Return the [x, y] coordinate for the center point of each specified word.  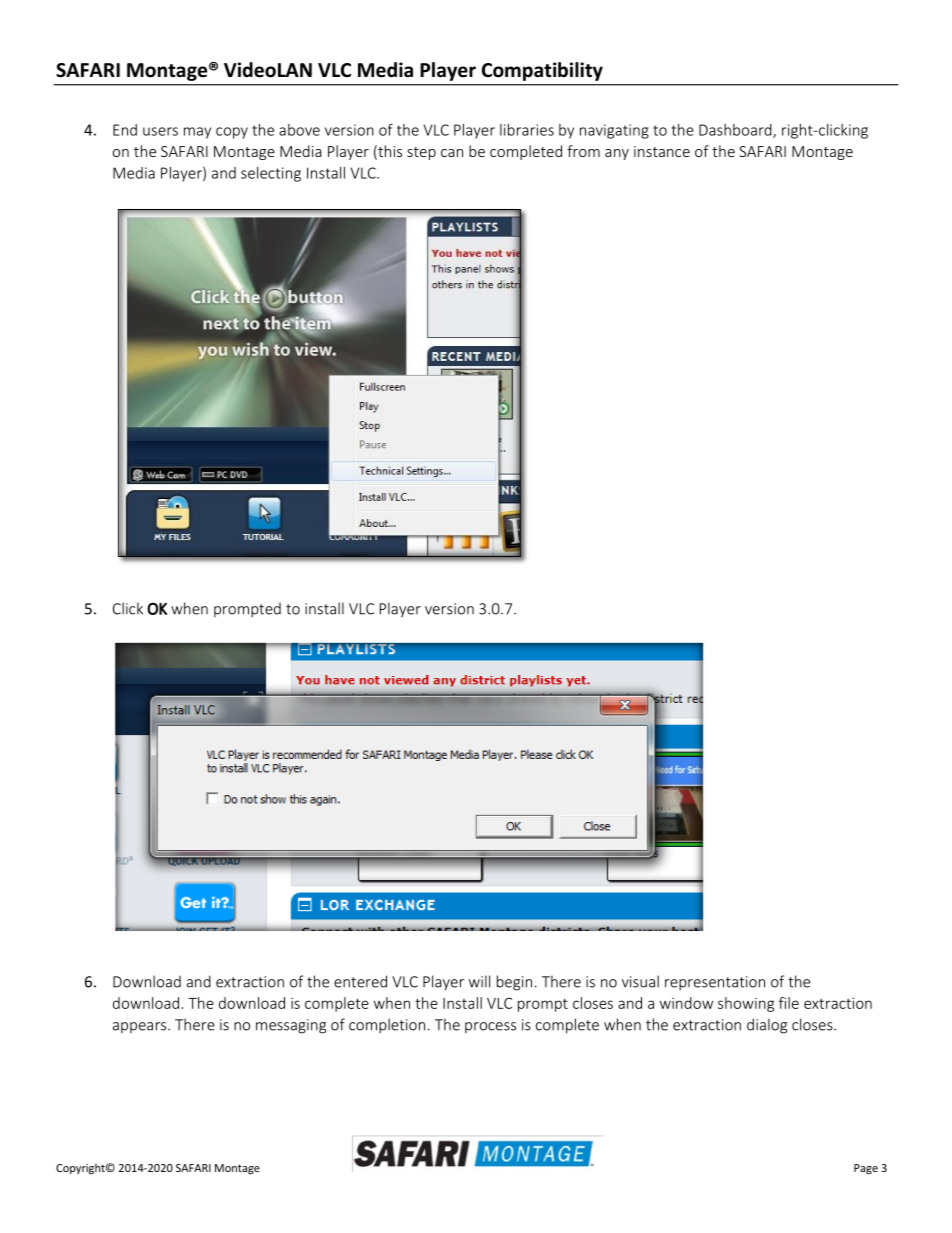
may [197, 133]
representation [715, 983]
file [789, 1003]
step [421, 153]
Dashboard [736, 131]
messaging [291, 1026]
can [452, 153]
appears [141, 1027]
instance [662, 151]
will [479, 981]
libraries [527, 130]
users [160, 131]
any [617, 154]
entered [360, 981]
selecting [271, 174]
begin [514, 983]
